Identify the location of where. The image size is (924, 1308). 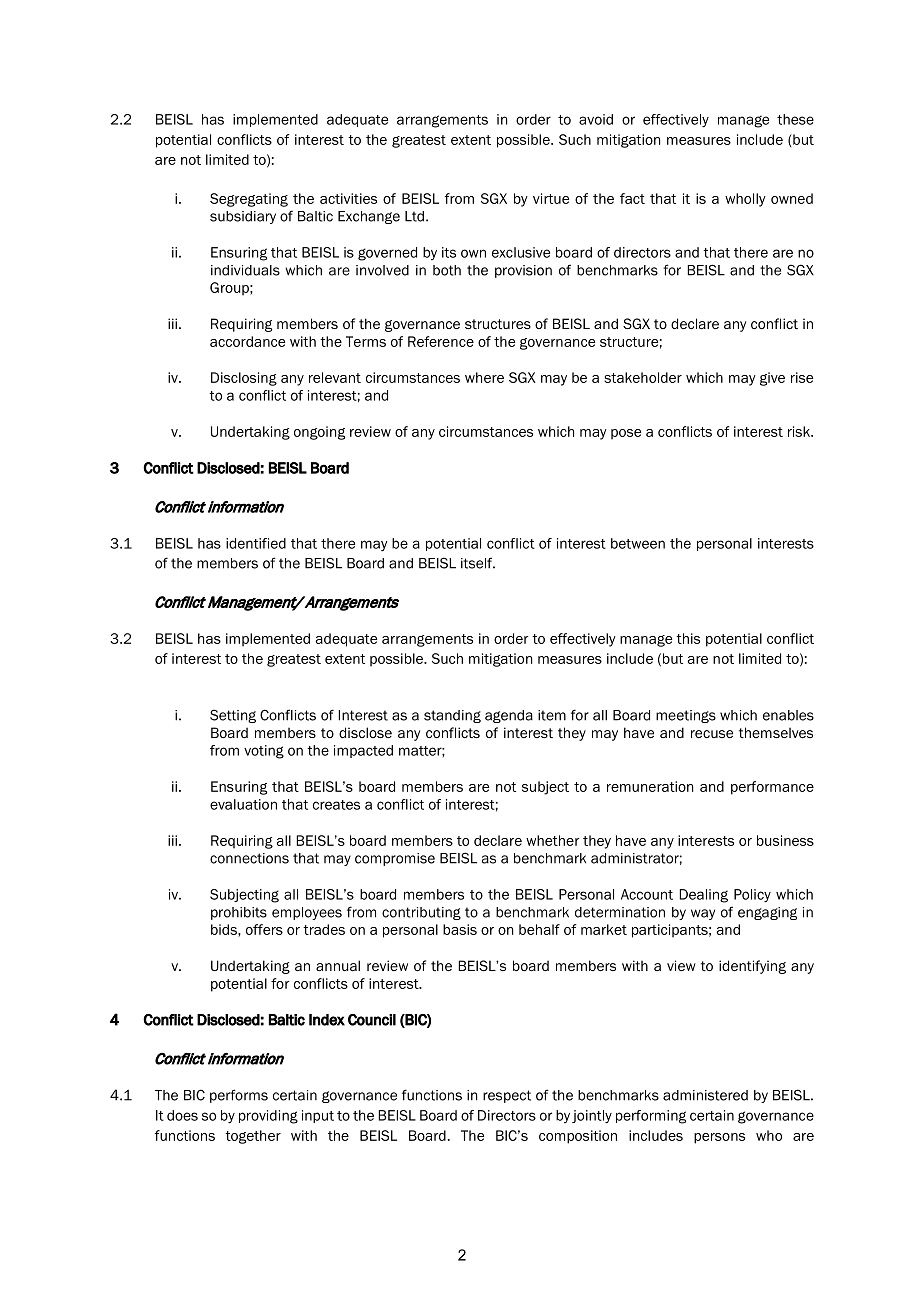
(484, 377).
